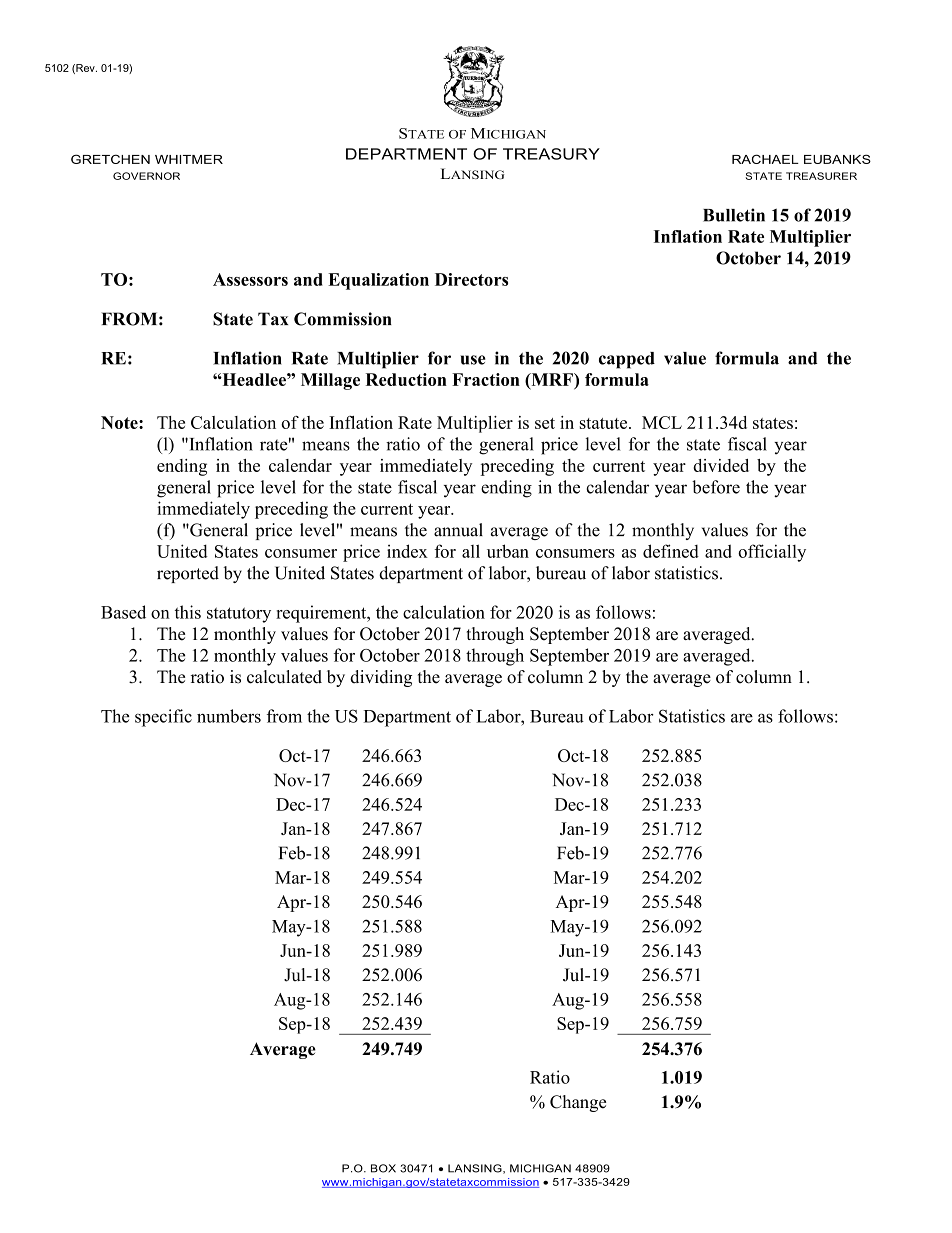  I want to click on before, so click(716, 487).
